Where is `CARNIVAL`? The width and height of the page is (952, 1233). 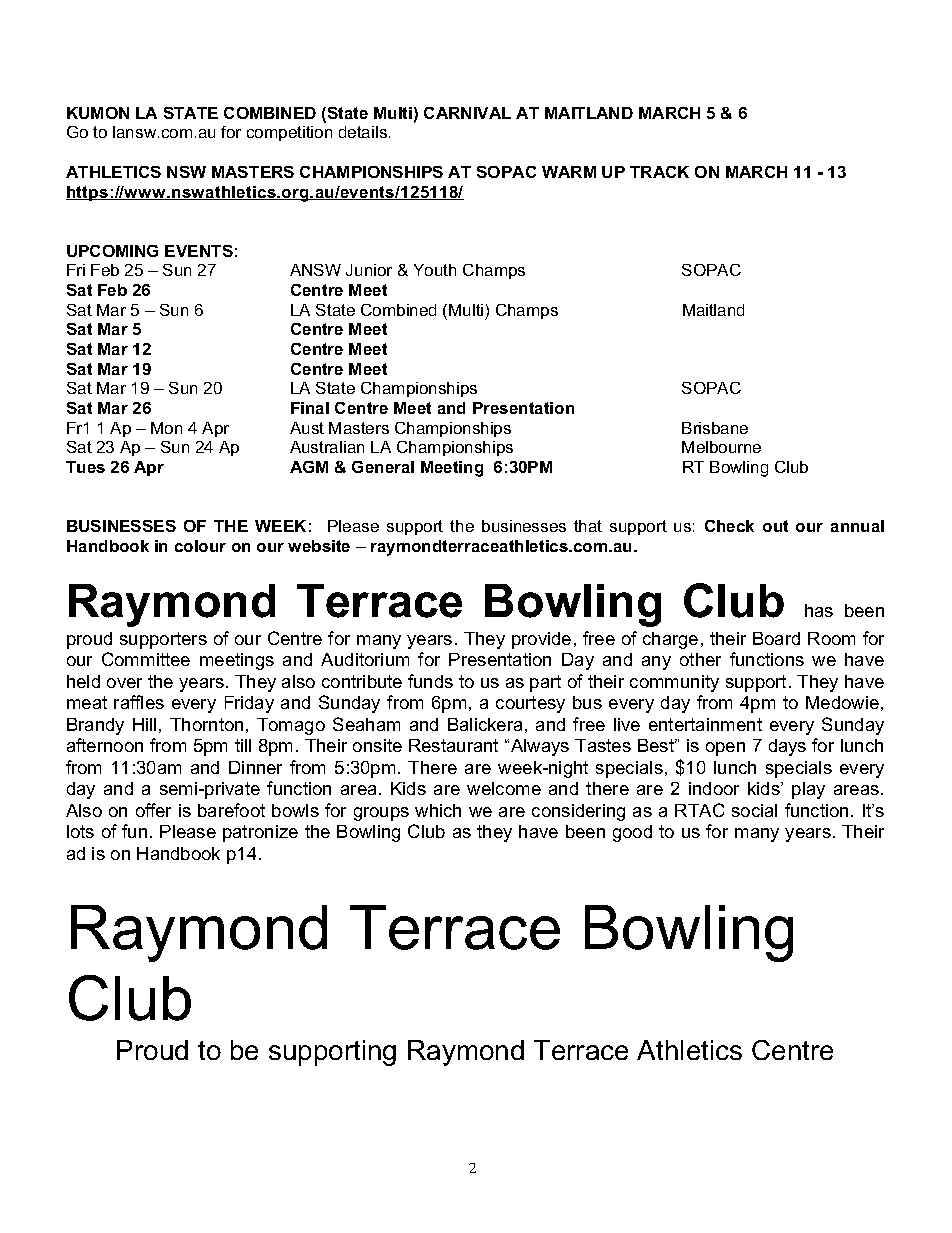
CARNIVAL is located at coordinates (467, 113).
